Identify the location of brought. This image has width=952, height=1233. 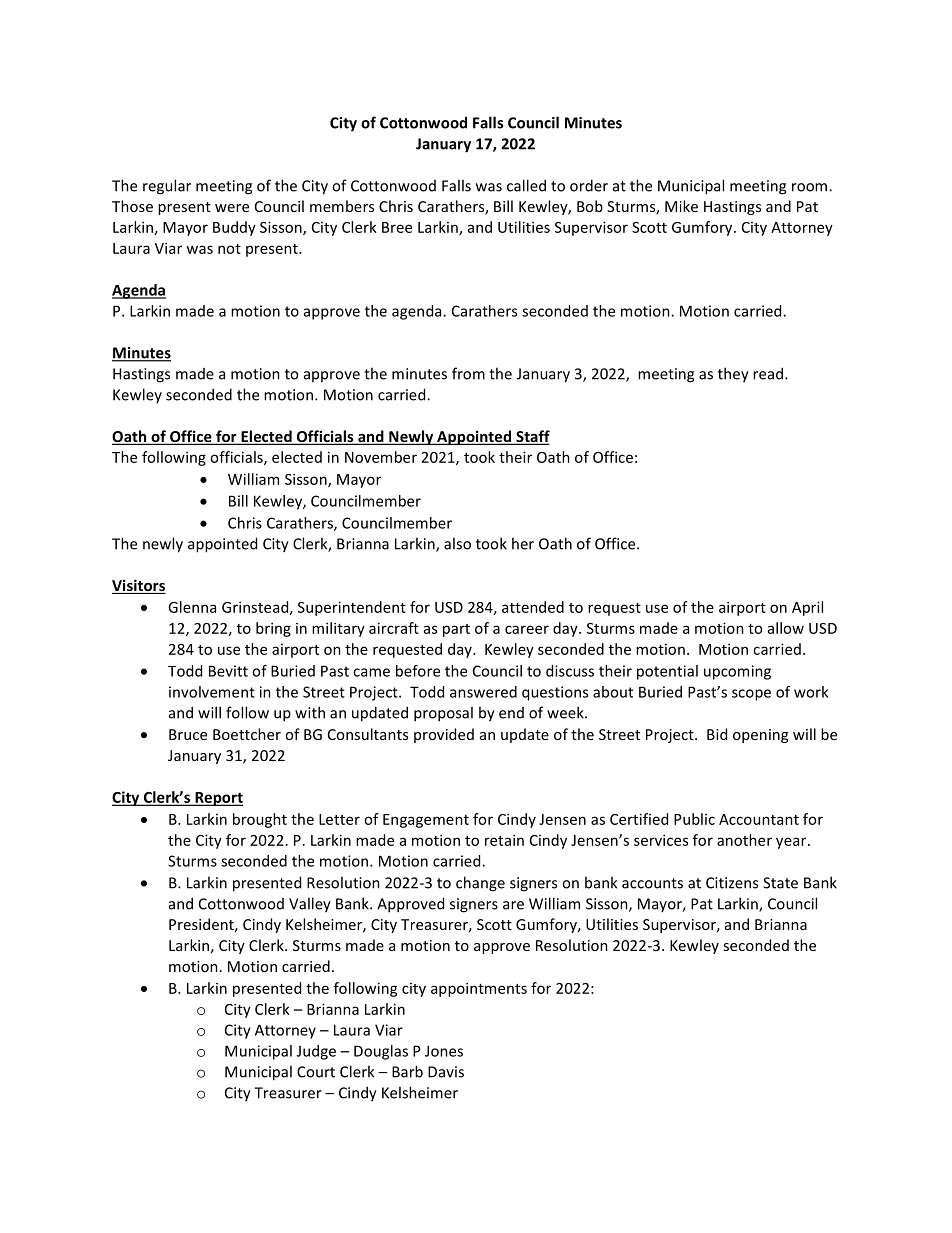
(260, 820).
